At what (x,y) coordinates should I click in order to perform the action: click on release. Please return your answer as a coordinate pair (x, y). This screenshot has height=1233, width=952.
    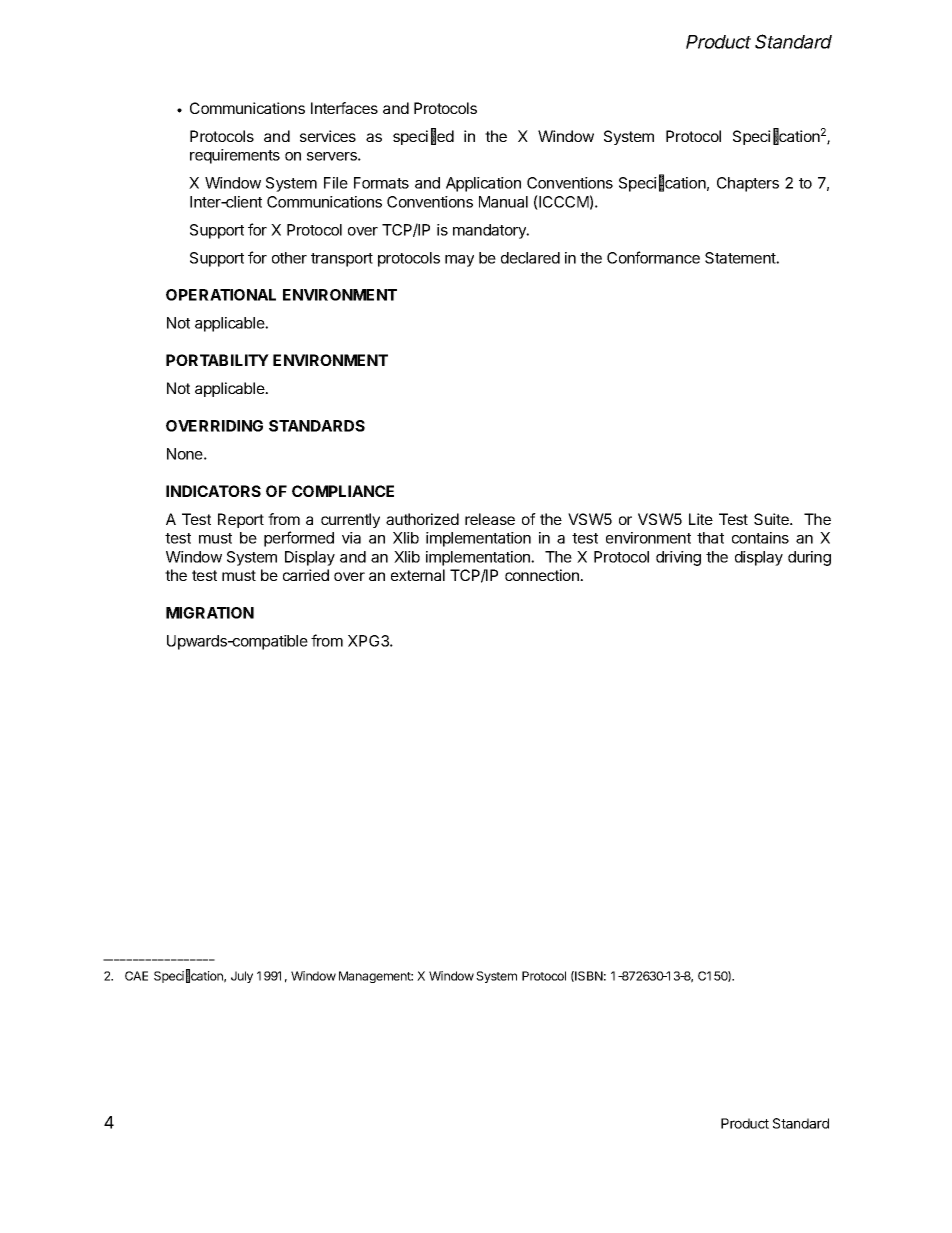
    Looking at the image, I should click on (490, 519).
